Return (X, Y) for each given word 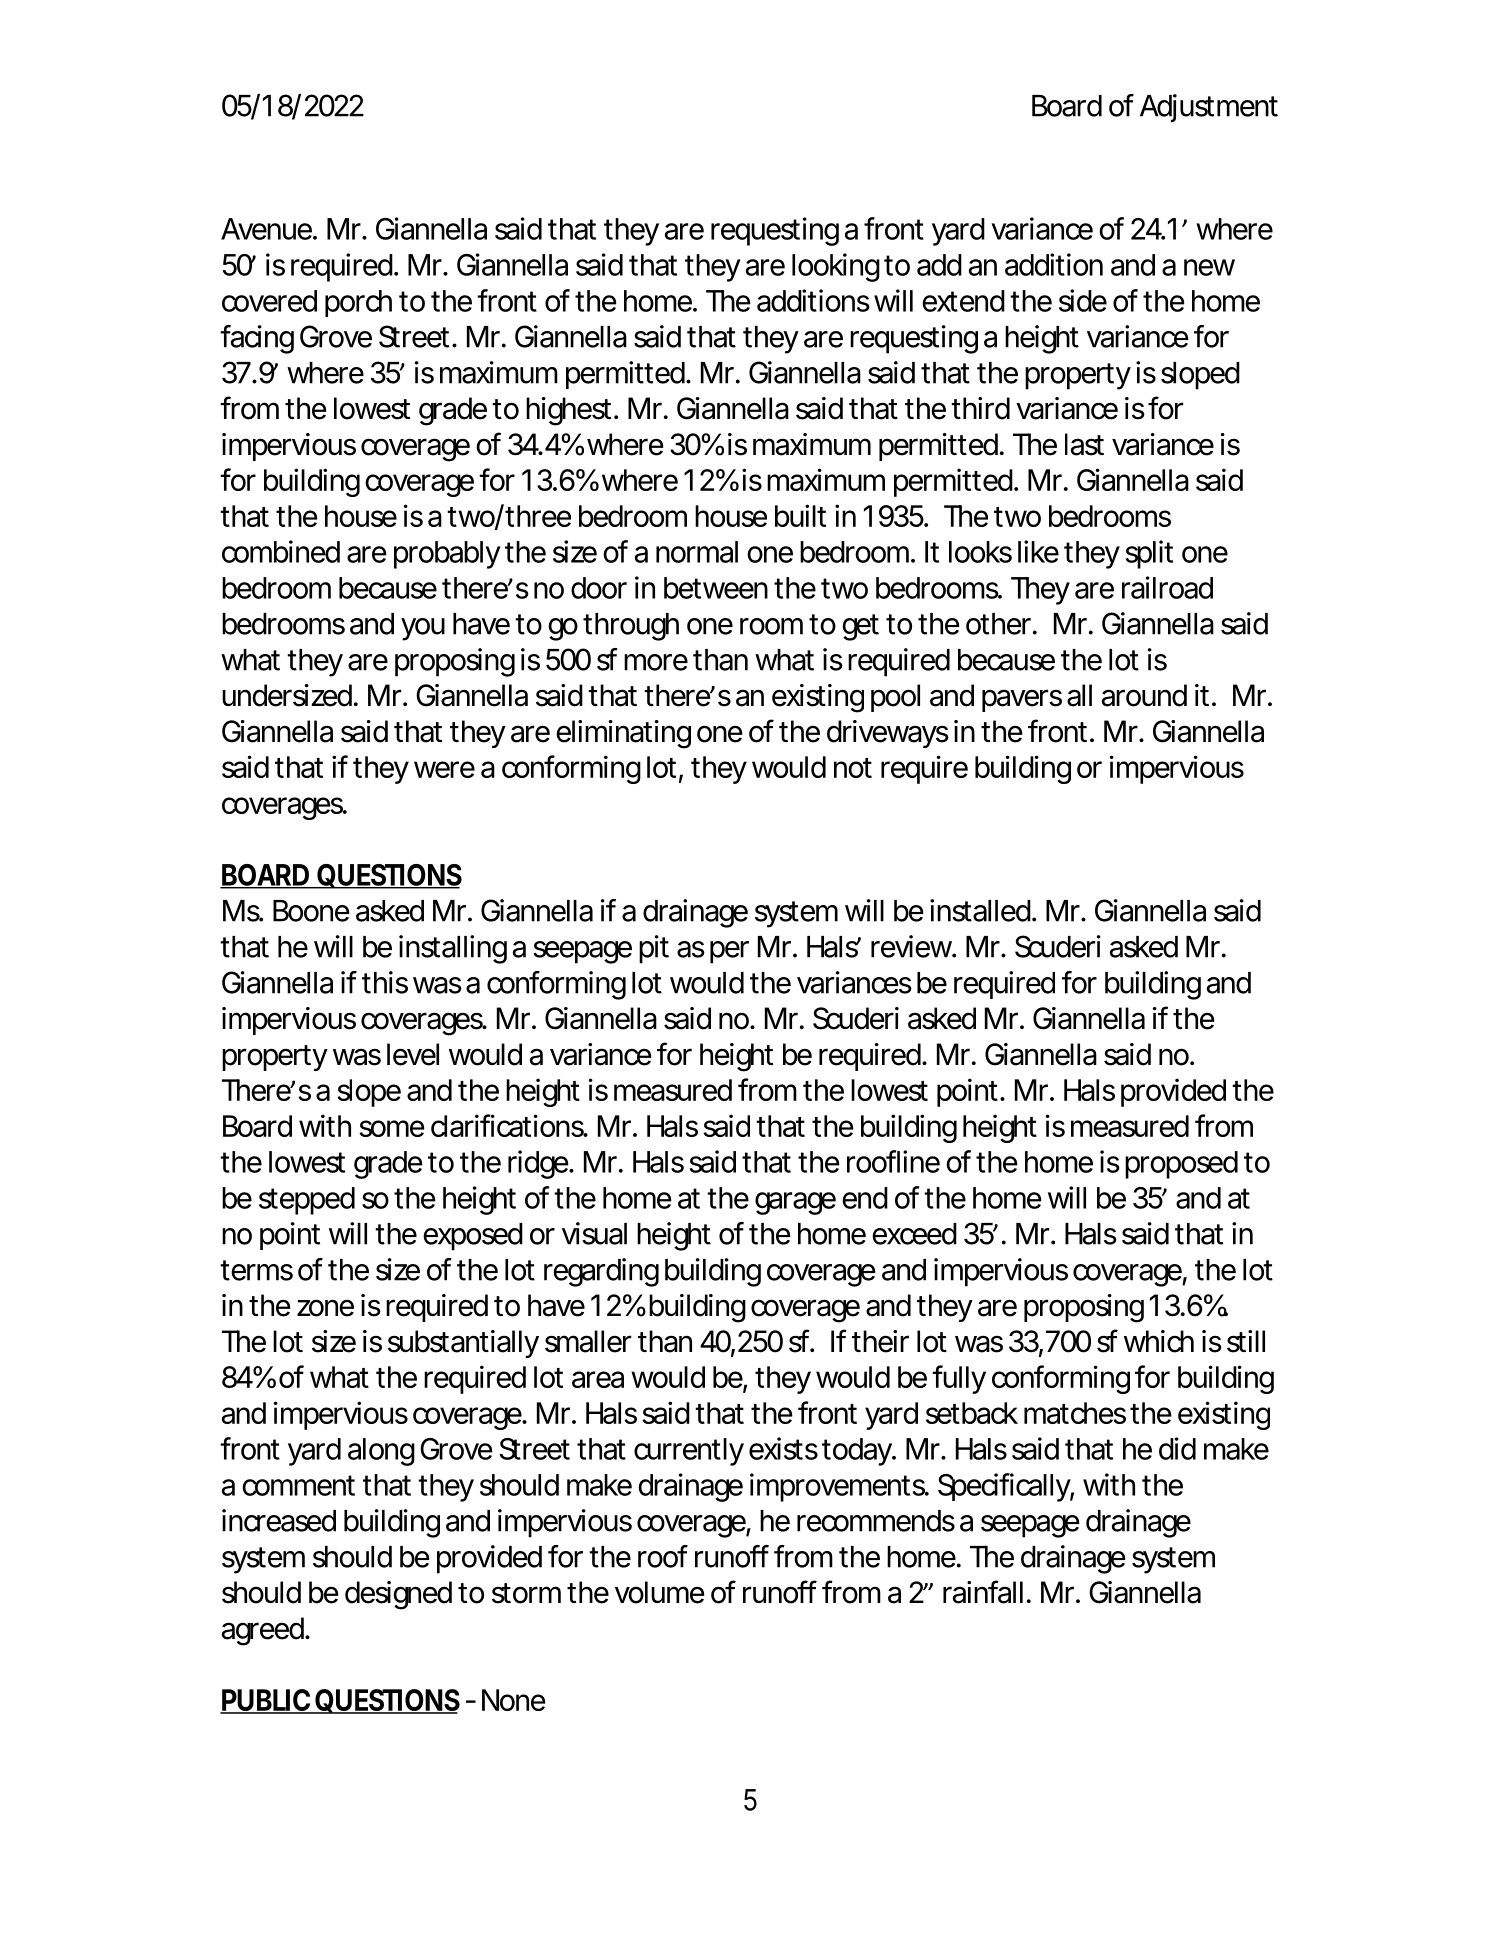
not (853, 768)
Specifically (1004, 1487)
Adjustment (1209, 108)
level (413, 1054)
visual (594, 1233)
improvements (838, 1487)
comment (298, 1485)
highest (568, 411)
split (1149, 554)
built (800, 515)
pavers (1022, 700)
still (1246, 1341)
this (385, 982)
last (1084, 444)
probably (447, 555)
